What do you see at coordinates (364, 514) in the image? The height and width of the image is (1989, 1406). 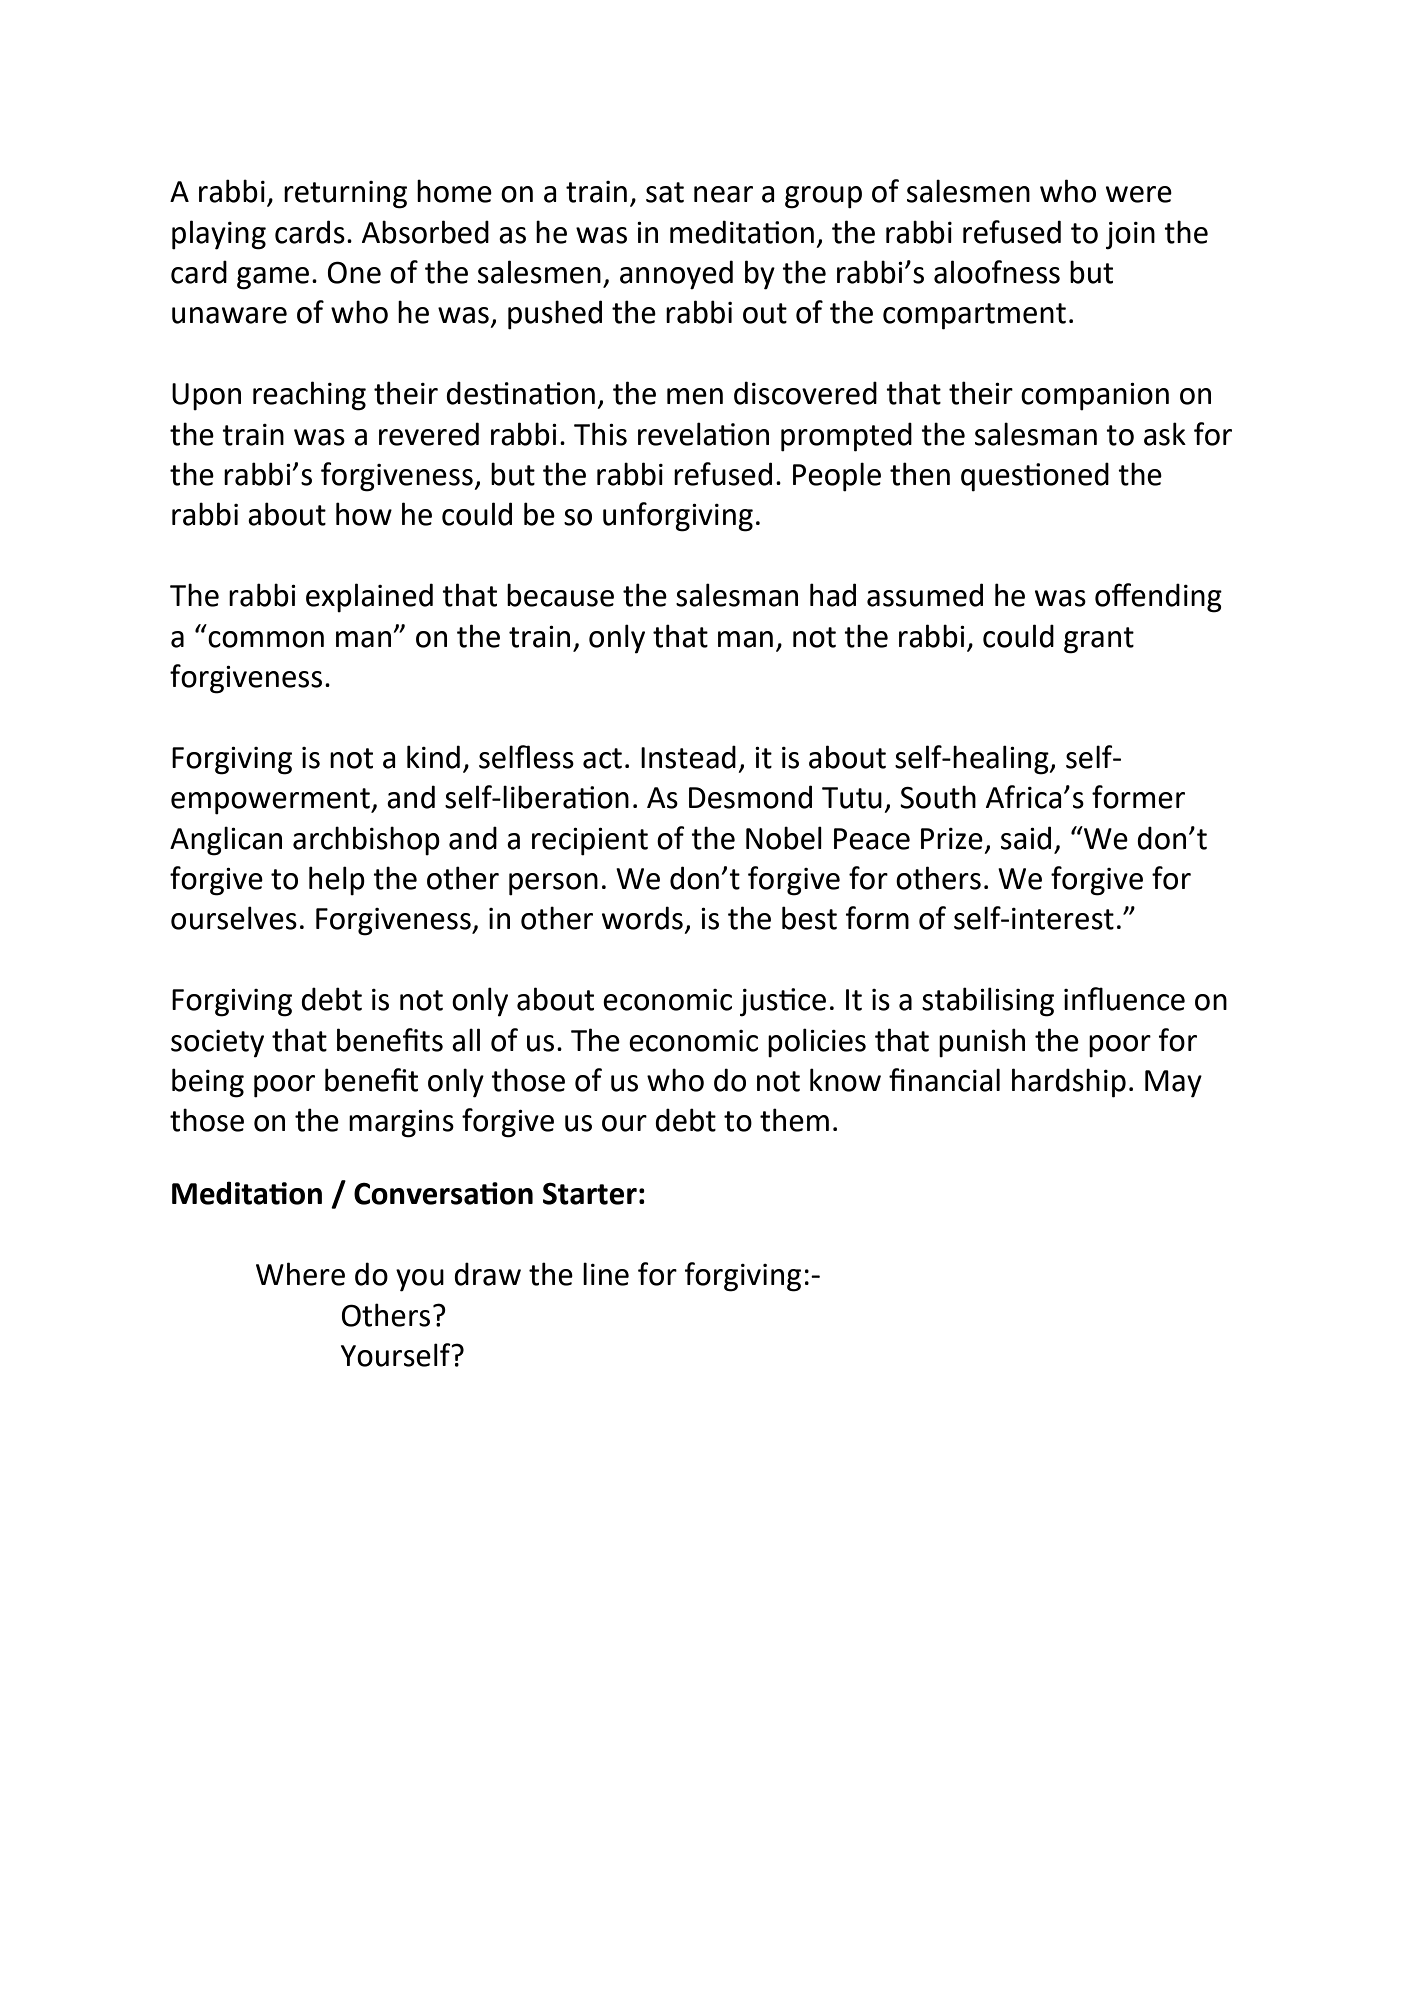 I see `how` at bounding box center [364, 514].
